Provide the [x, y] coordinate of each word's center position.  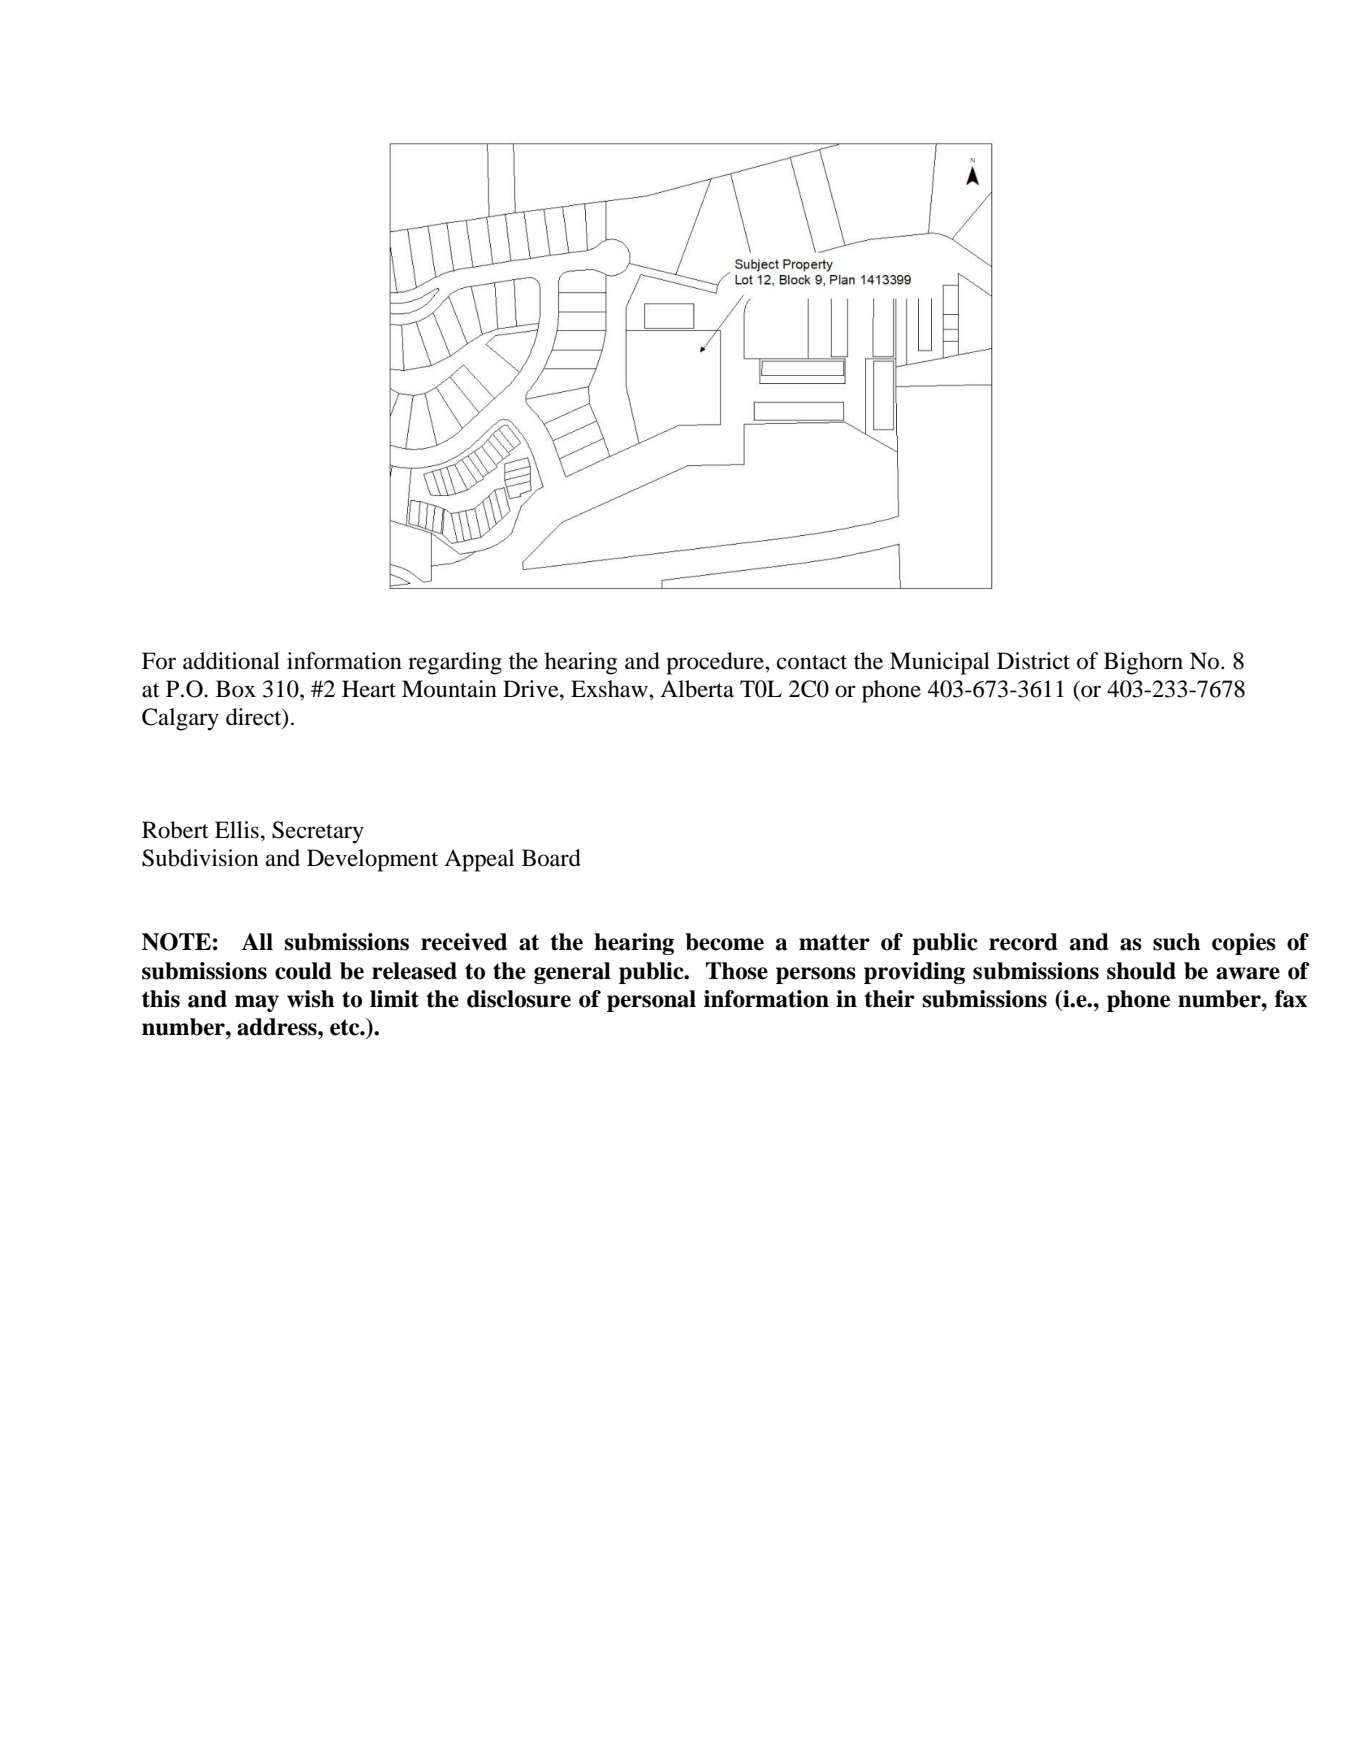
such [1176, 942]
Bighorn [1143, 663]
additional [231, 661]
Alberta [697, 689]
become [724, 942]
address [278, 1027]
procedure [716, 663]
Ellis [237, 830]
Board [551, 858]
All [257, 941]
